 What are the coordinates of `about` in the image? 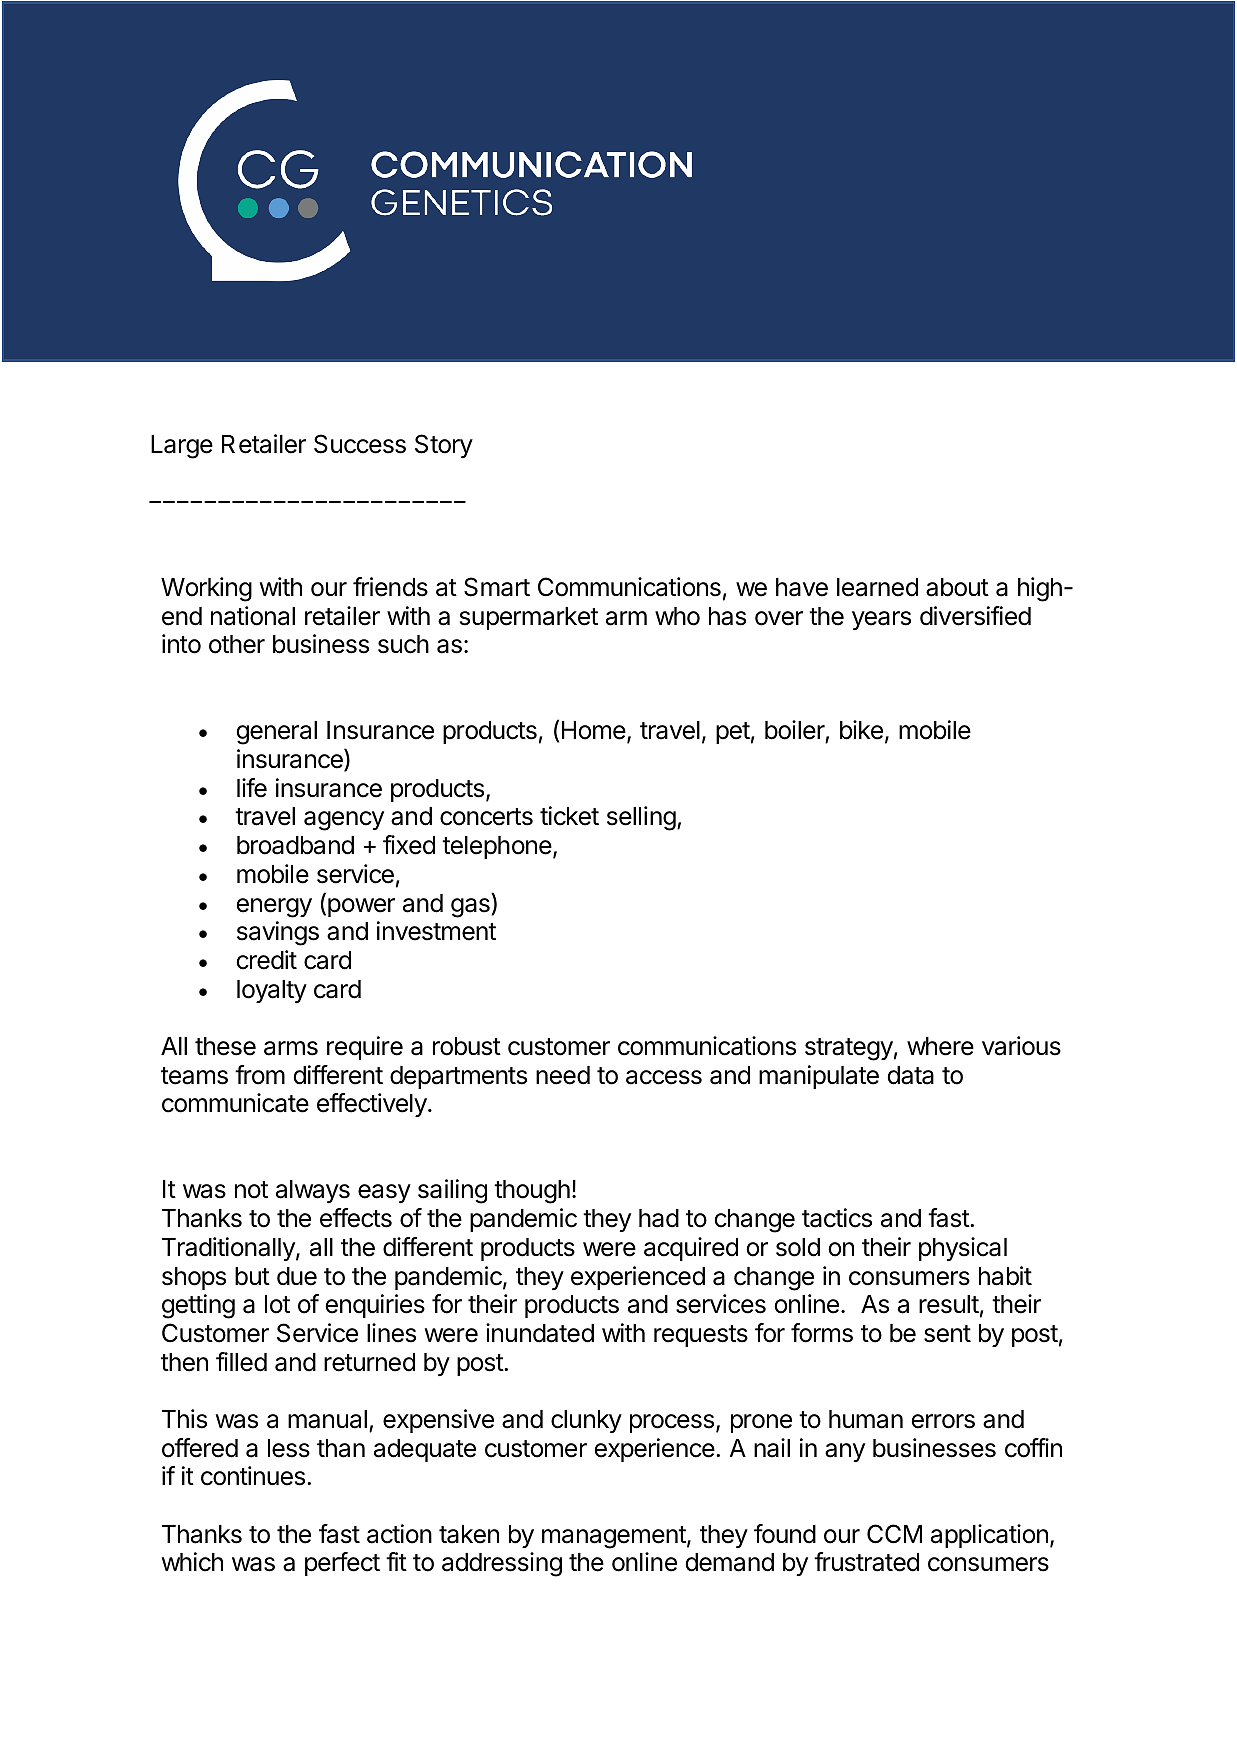 It's located at (957, 587).
